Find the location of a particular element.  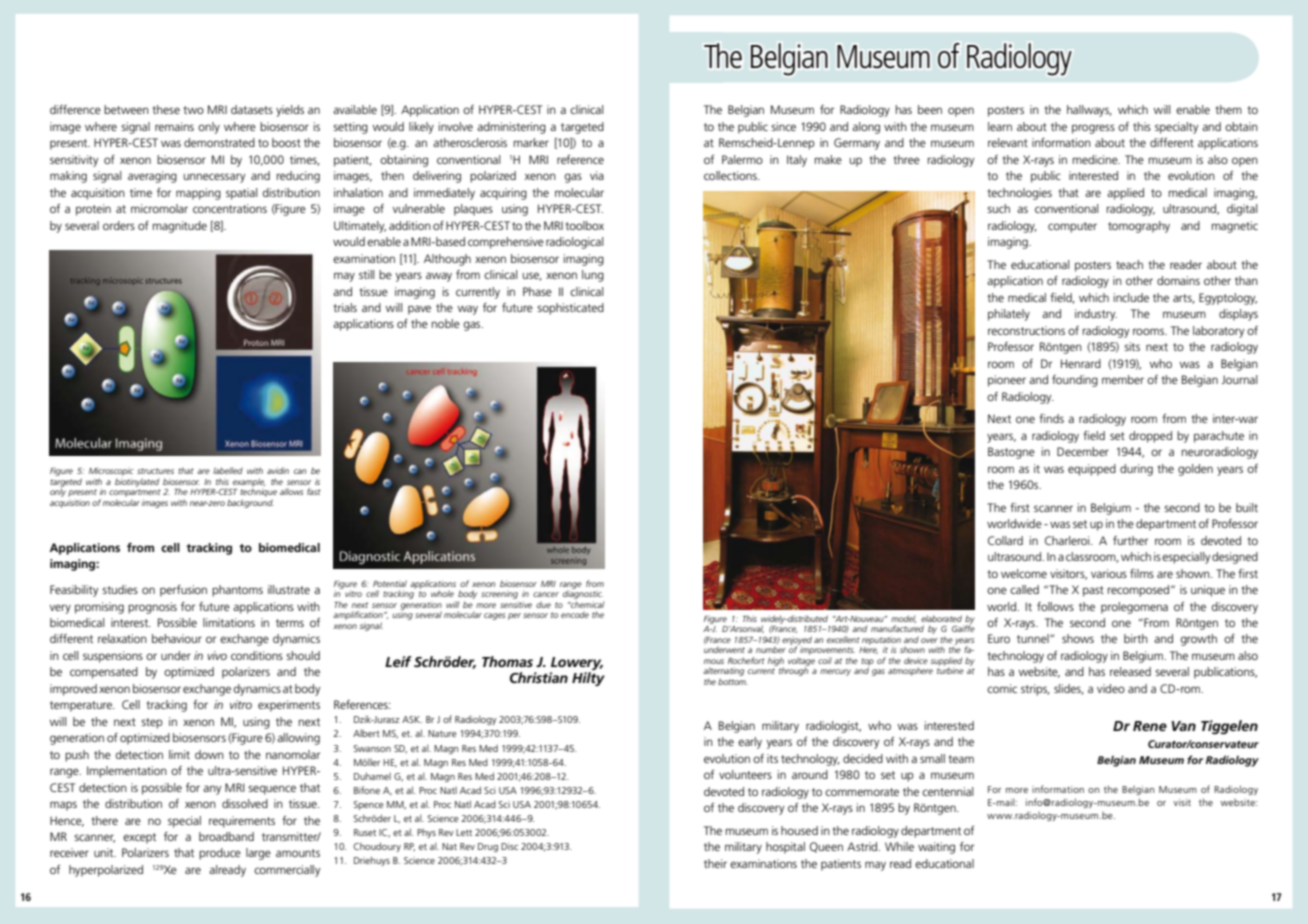

progress is located at coordinates (1093, 129).
